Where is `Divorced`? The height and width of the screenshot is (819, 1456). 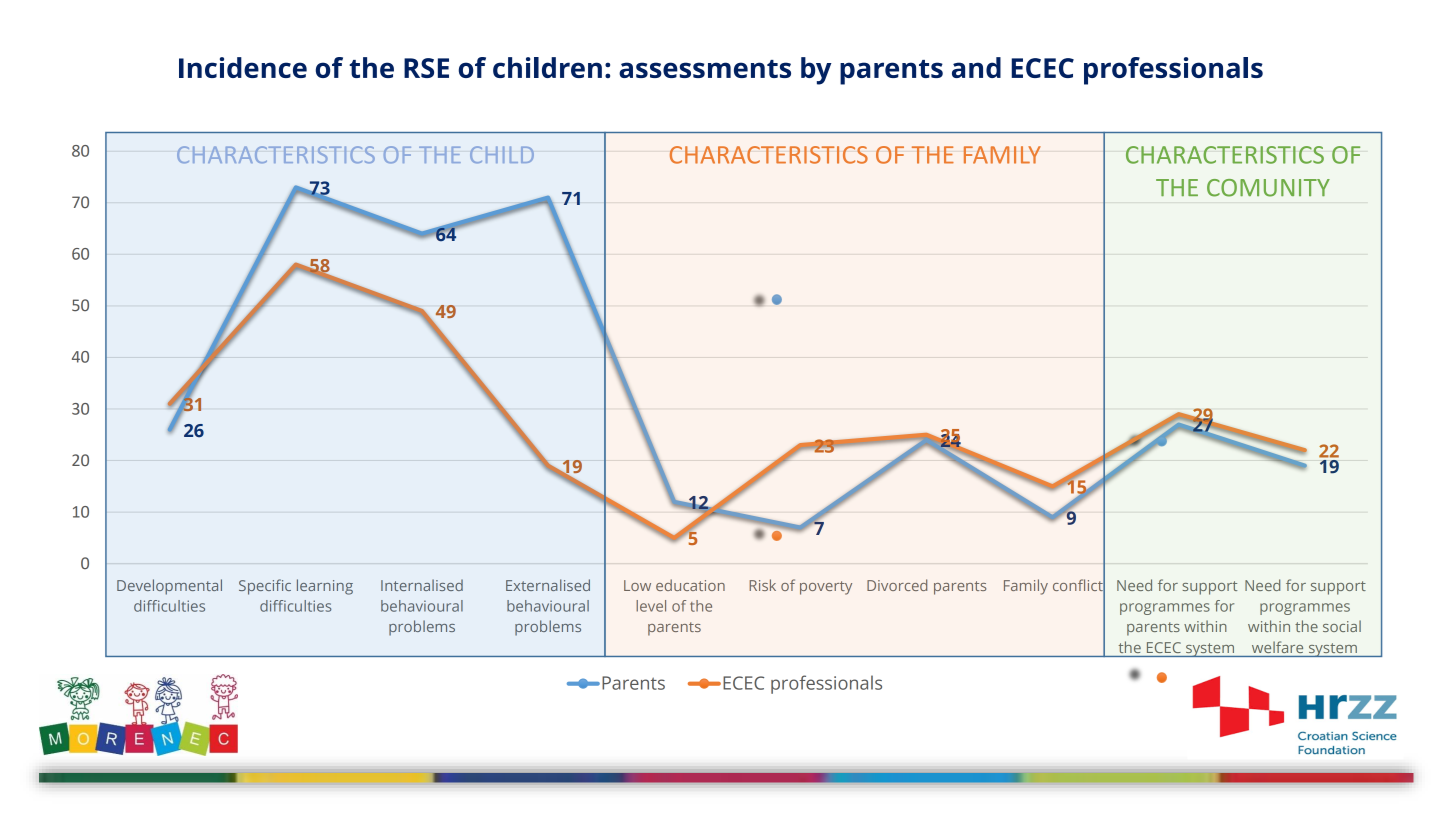
Divorced is located at coordinates (897, 585).
